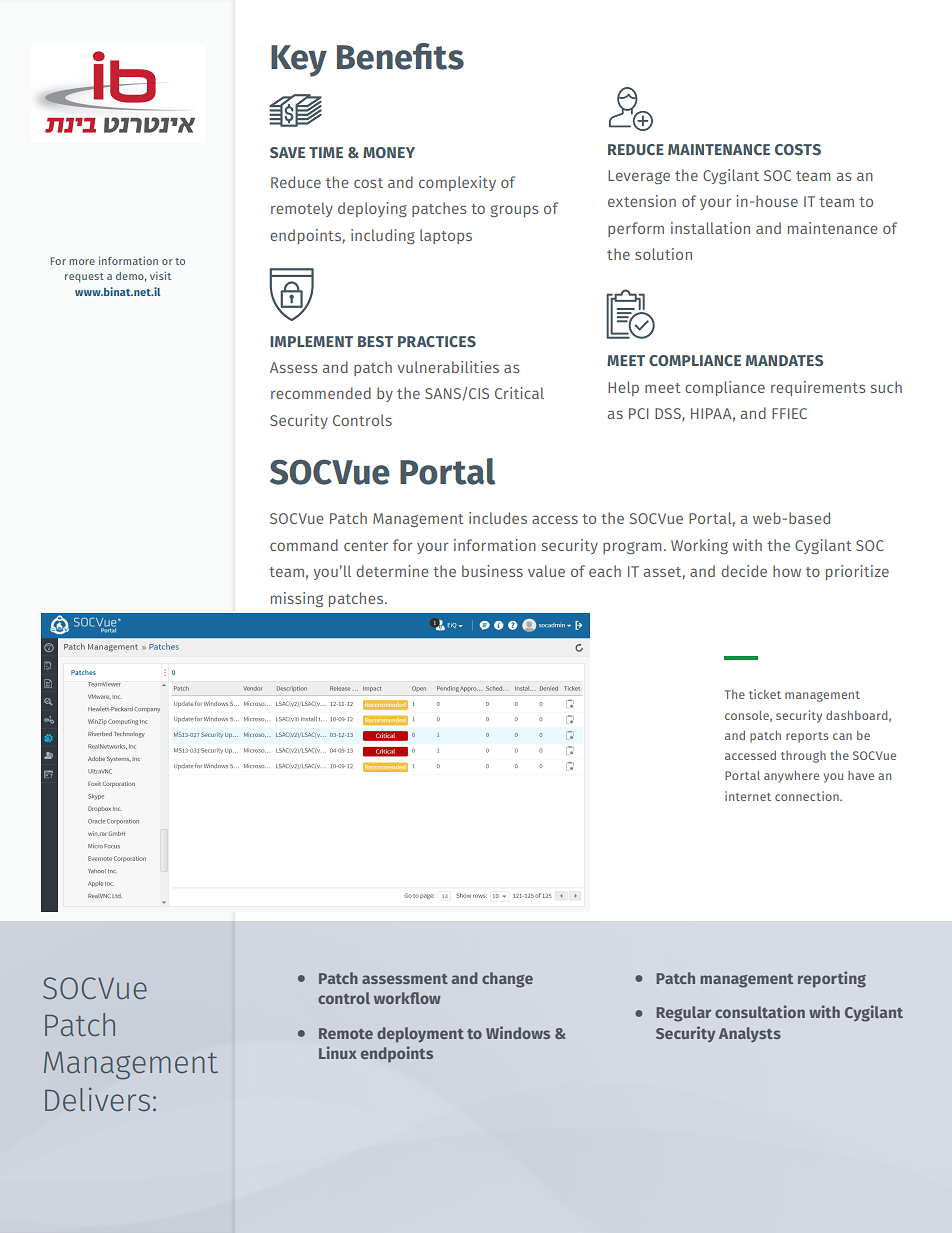 The width and height of the screenshot is (952, 1233). Describe the element at coordinates (750, 1034) in the screenshot. I see `Analysts` at that location.
